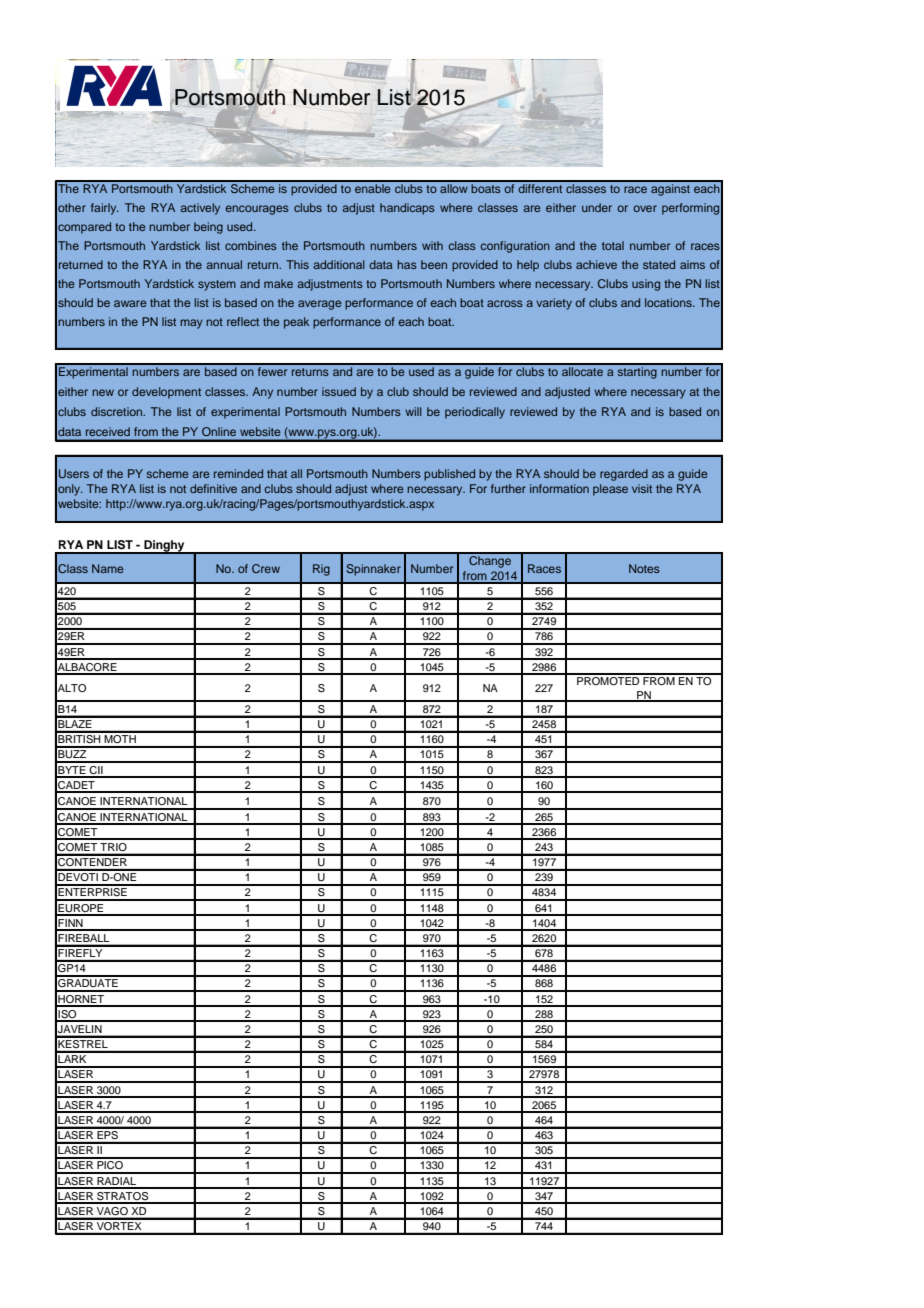 This page has height=1308, width=924. I want to click on Dinghy, so click(164, 547).
